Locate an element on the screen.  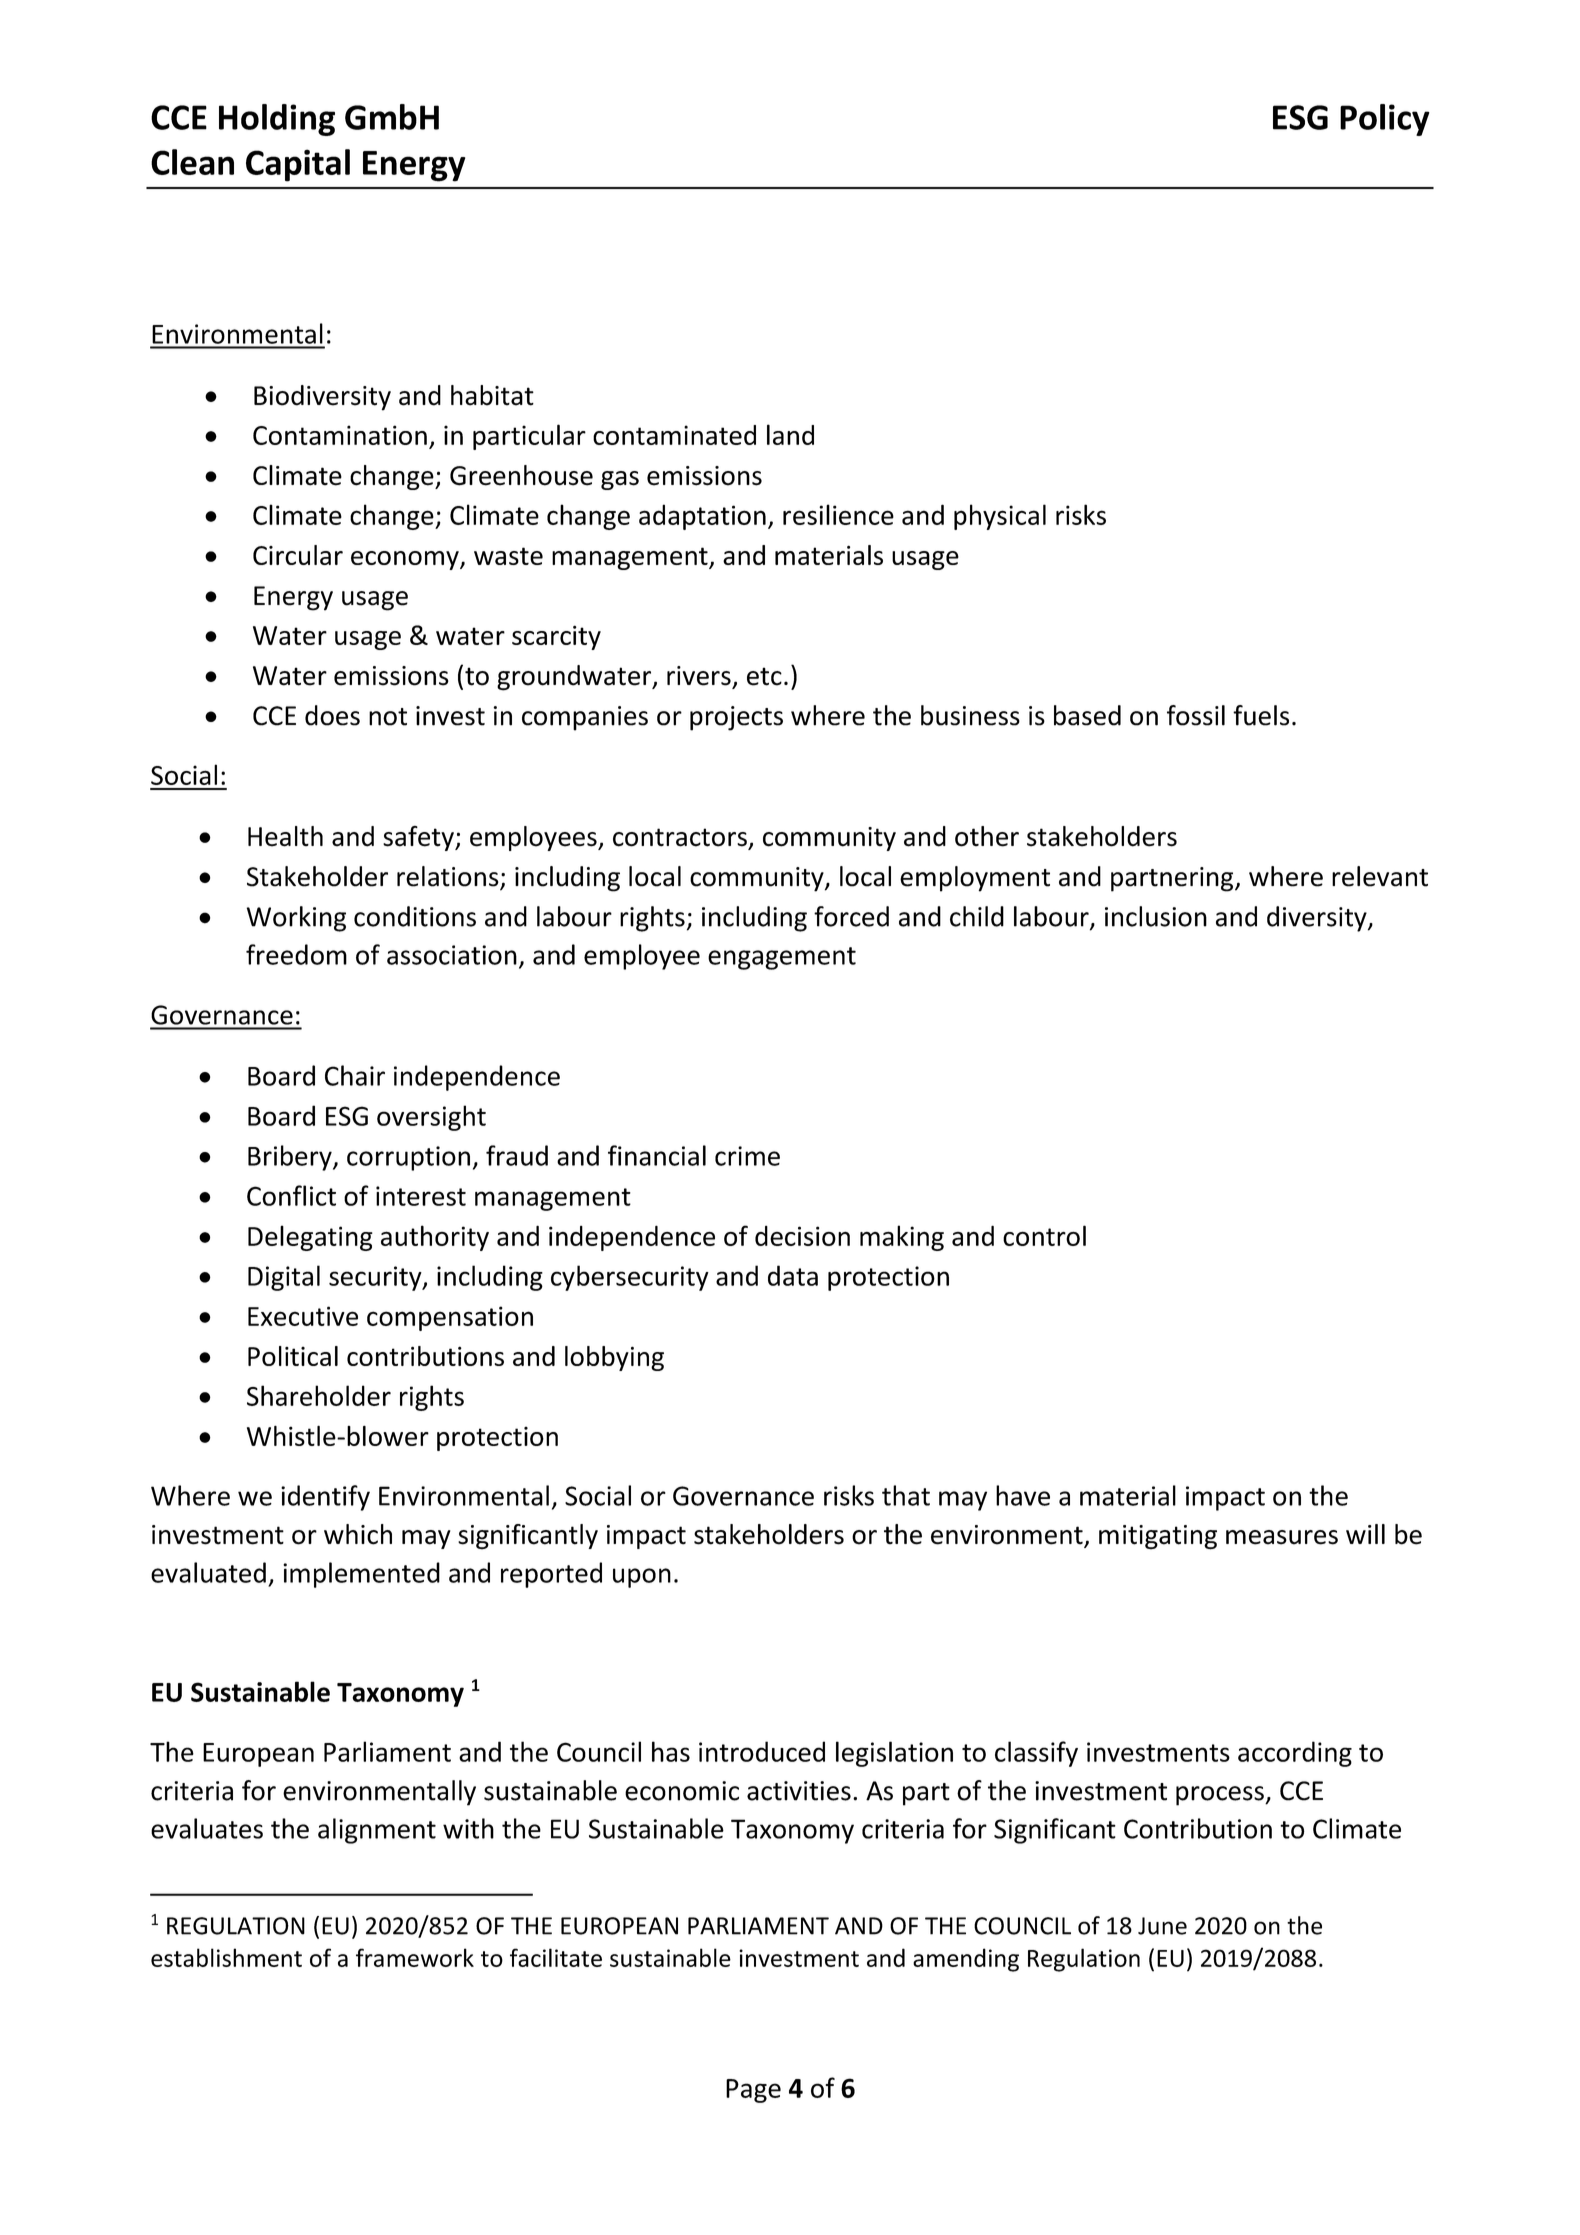
framework is located at coordinates (415, 1957).
